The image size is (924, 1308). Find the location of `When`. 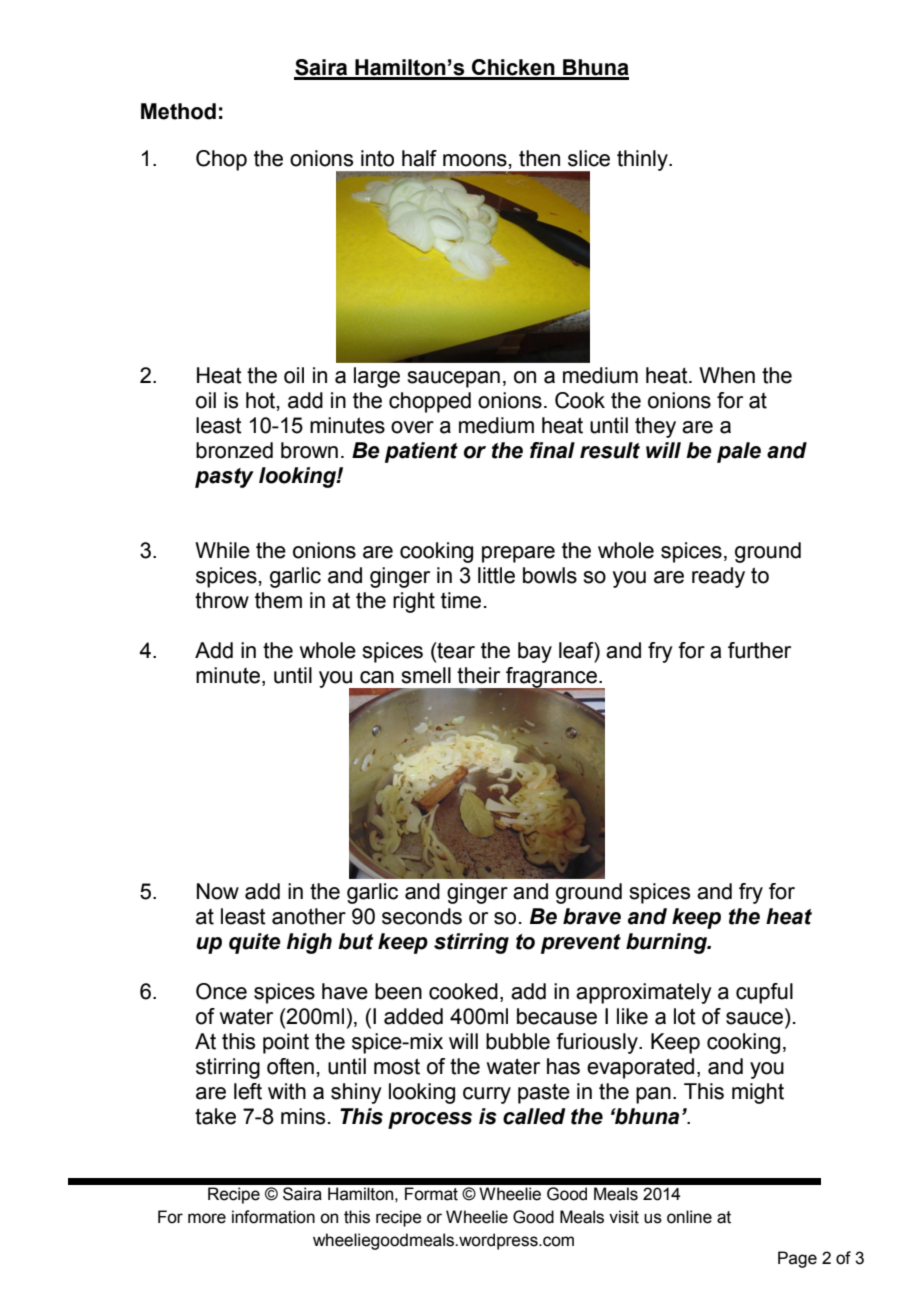

When is located at coordinates (727, 375).
